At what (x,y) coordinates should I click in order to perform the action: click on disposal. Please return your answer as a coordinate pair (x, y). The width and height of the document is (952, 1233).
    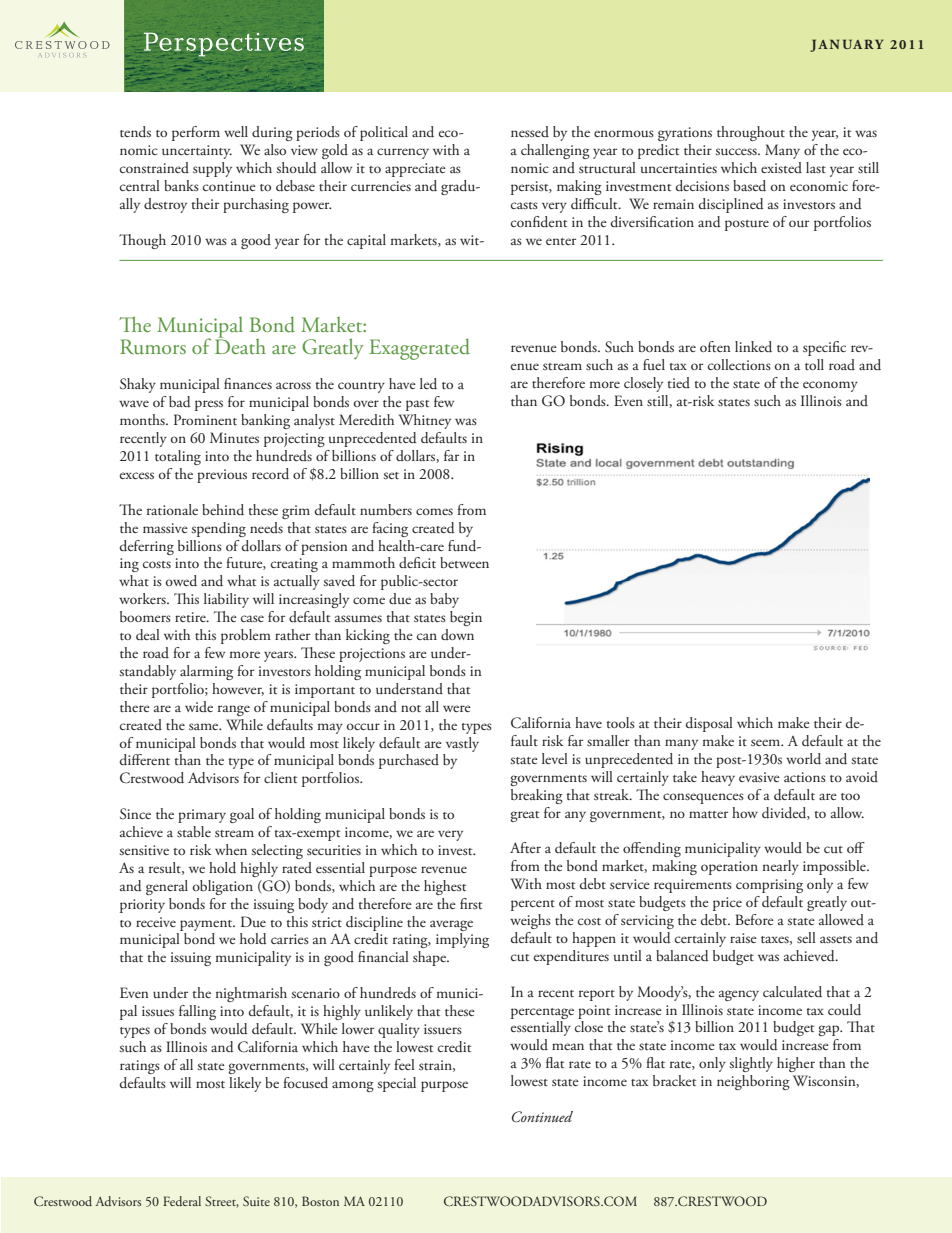
    Looking at the image, I should click on (709, 724).
